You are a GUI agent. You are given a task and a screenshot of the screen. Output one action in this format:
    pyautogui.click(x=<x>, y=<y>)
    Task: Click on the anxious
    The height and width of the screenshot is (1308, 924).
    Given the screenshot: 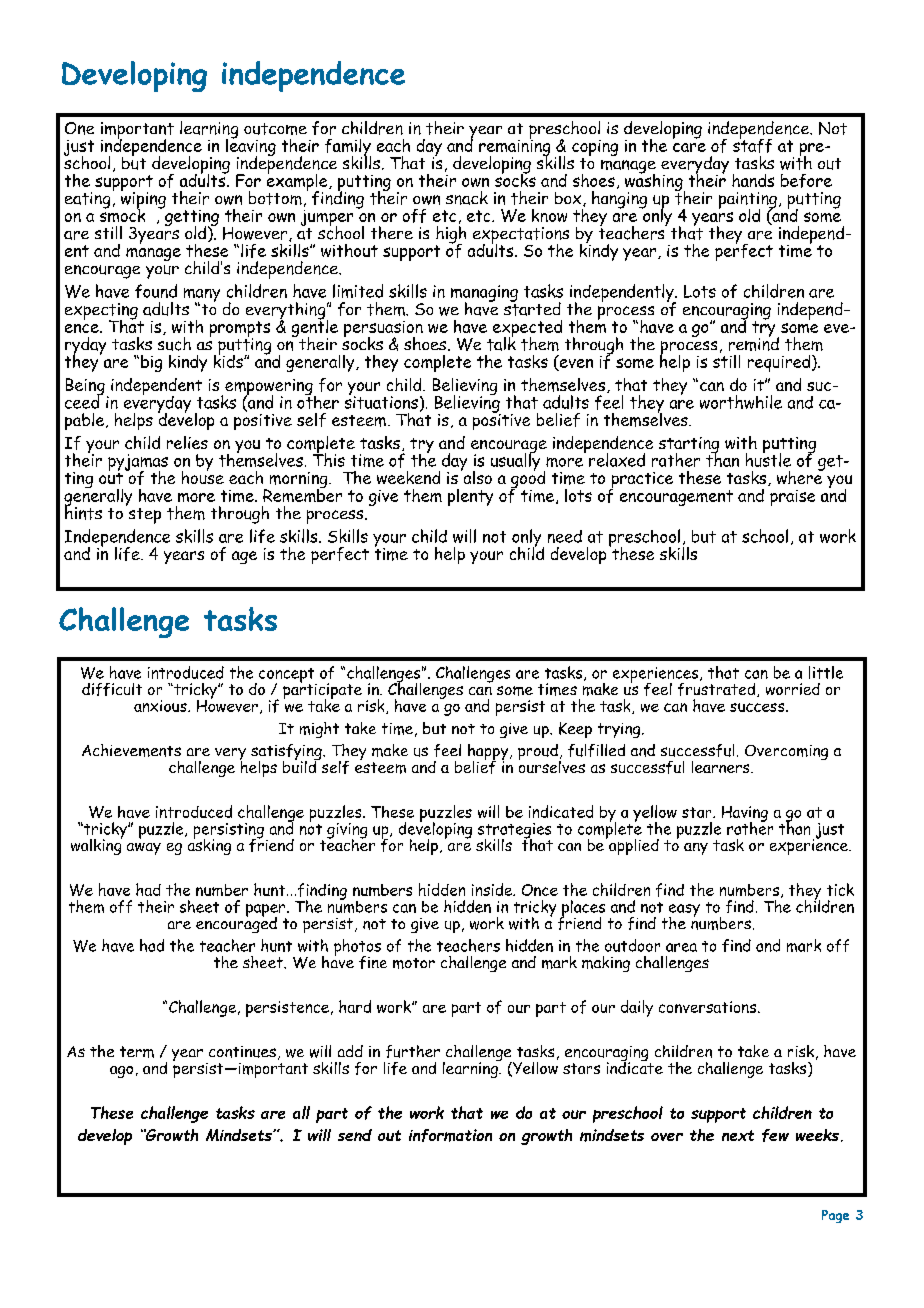 What is the action you would take?
    pyautogui.click(x=161, y=706)
